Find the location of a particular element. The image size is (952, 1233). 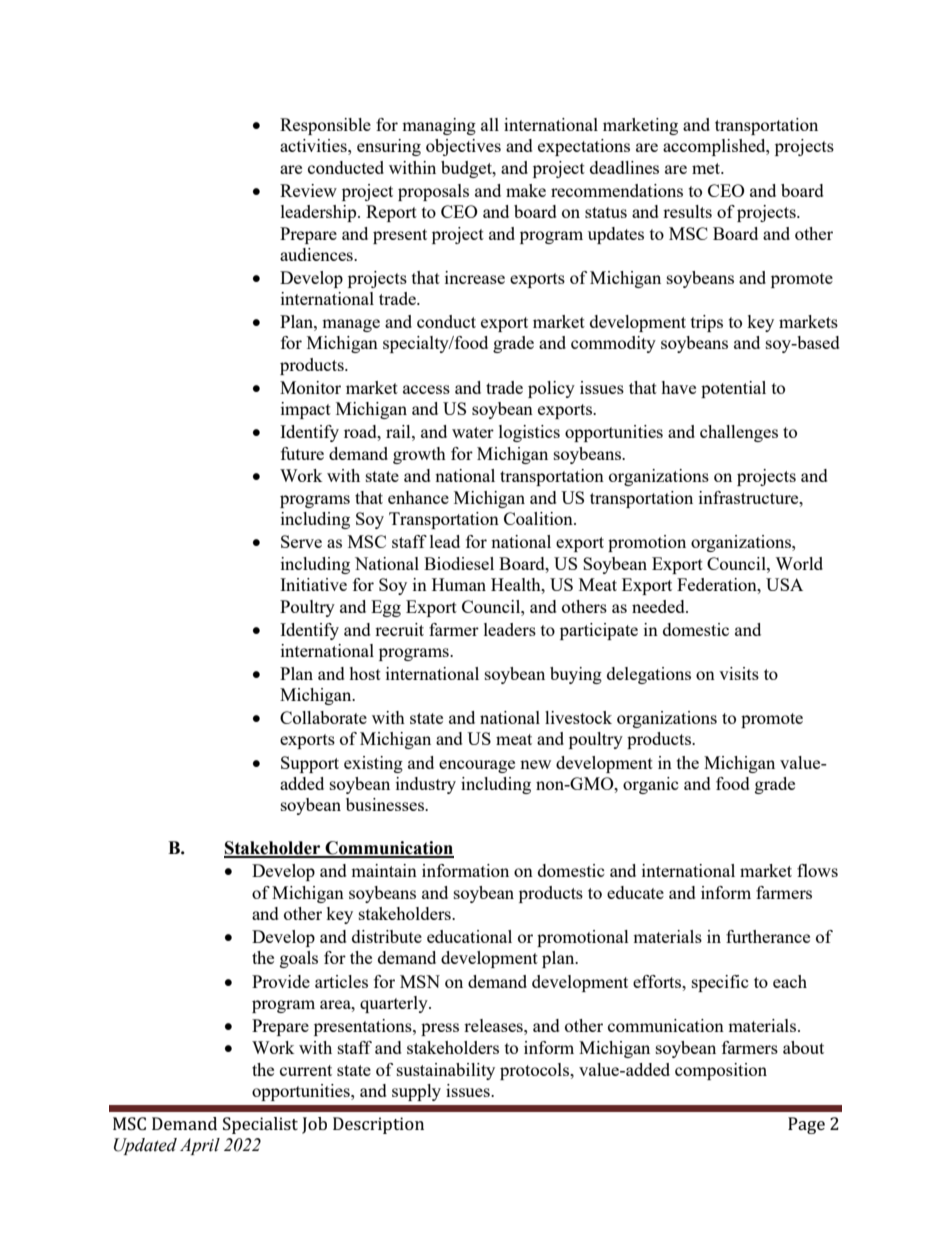

organic is located at coordinates (651, 785).
